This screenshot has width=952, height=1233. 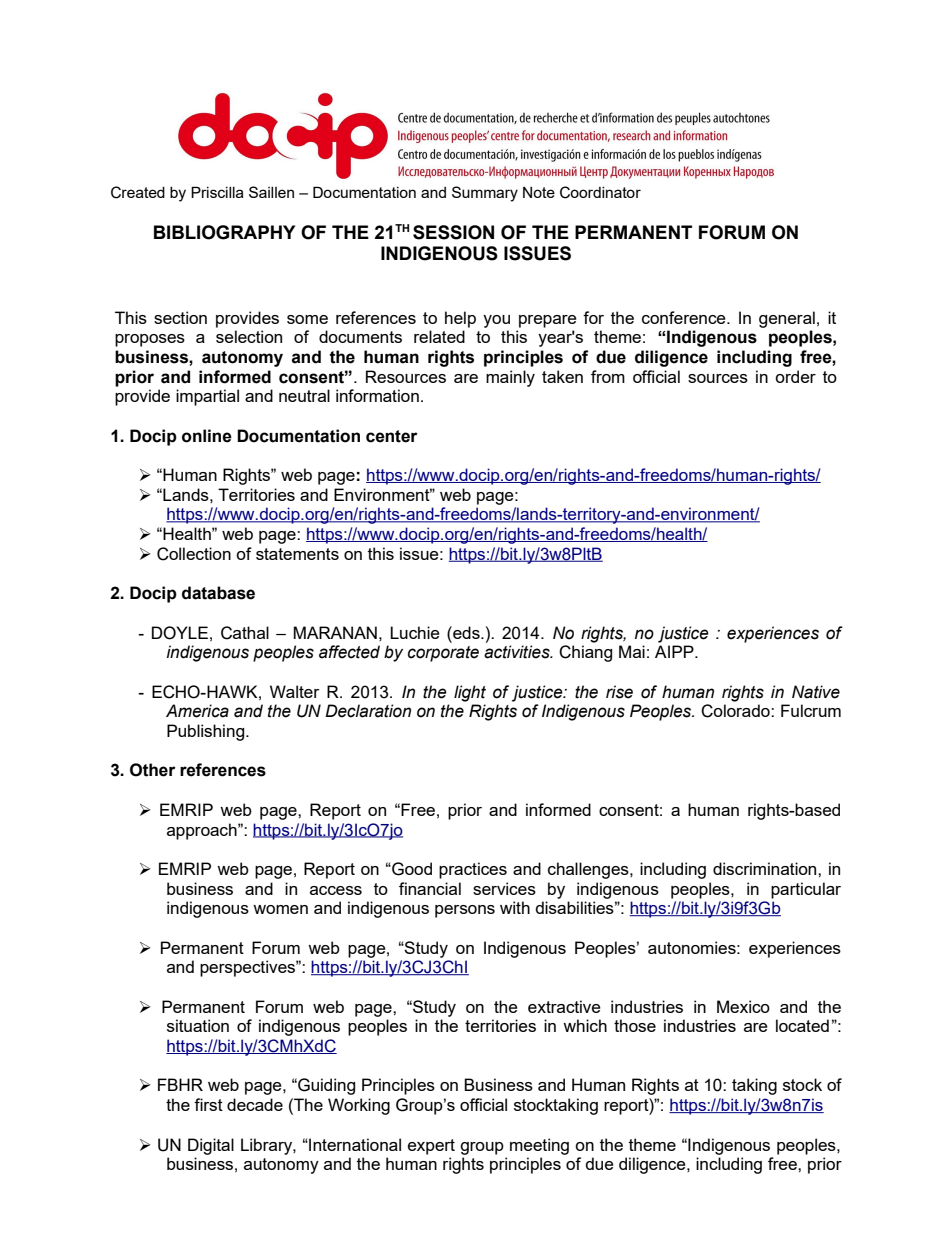 I want to click on Collection, so click(x=194, y=554).
